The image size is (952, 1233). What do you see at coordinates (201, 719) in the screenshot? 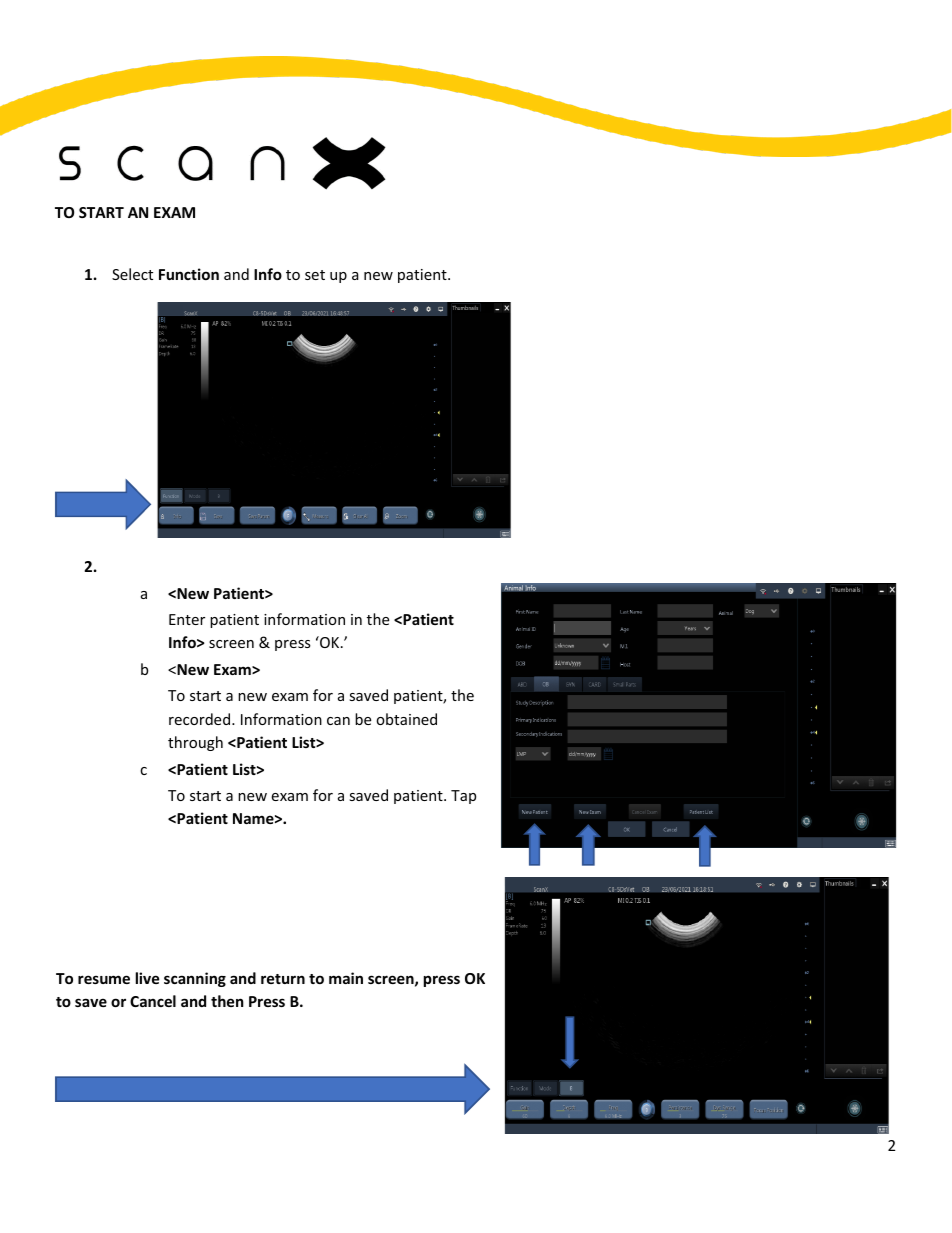
I see `recorded` at bounding box center [201, 719].
